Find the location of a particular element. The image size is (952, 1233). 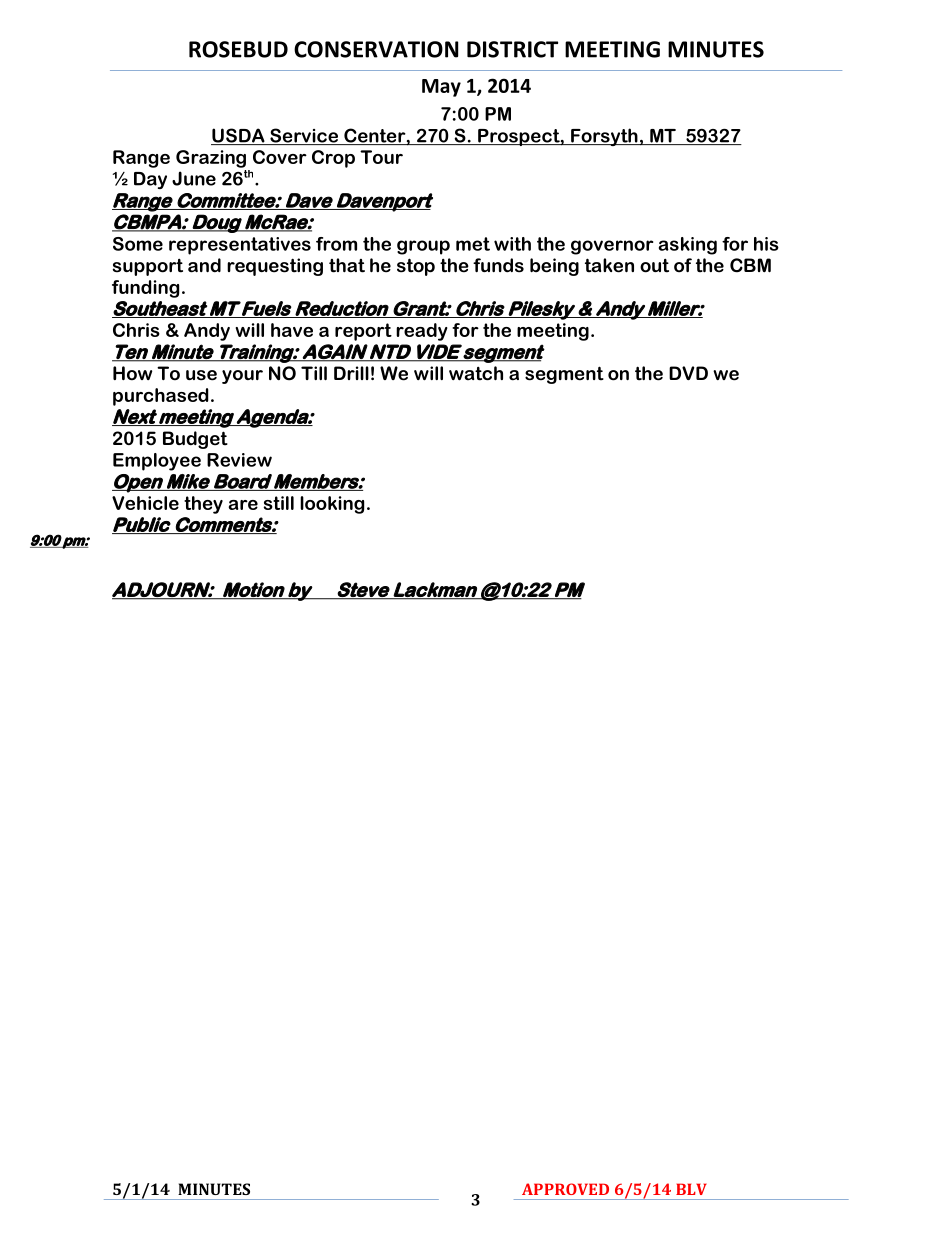

APPROVED is located at coordinates (565, 1189).
